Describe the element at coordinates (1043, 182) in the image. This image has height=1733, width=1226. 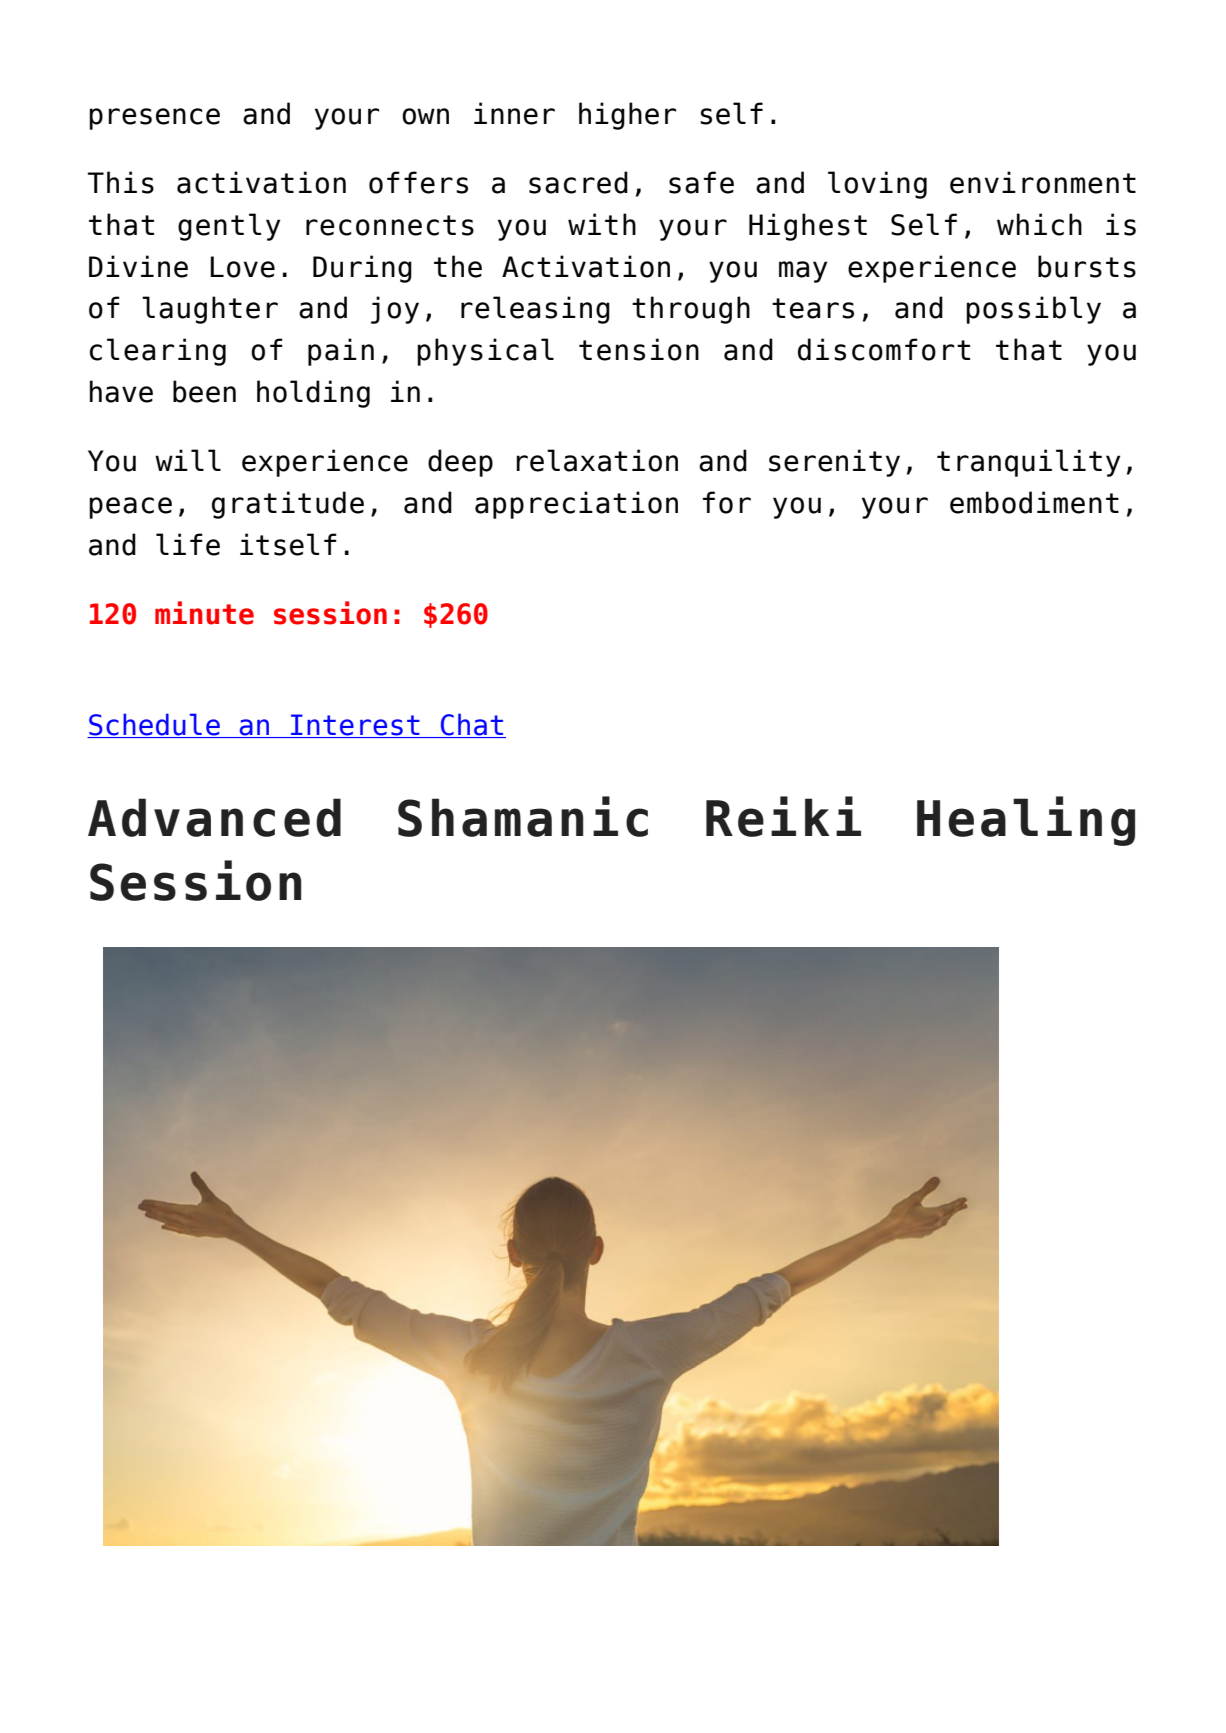
I see `environment` at that location.
